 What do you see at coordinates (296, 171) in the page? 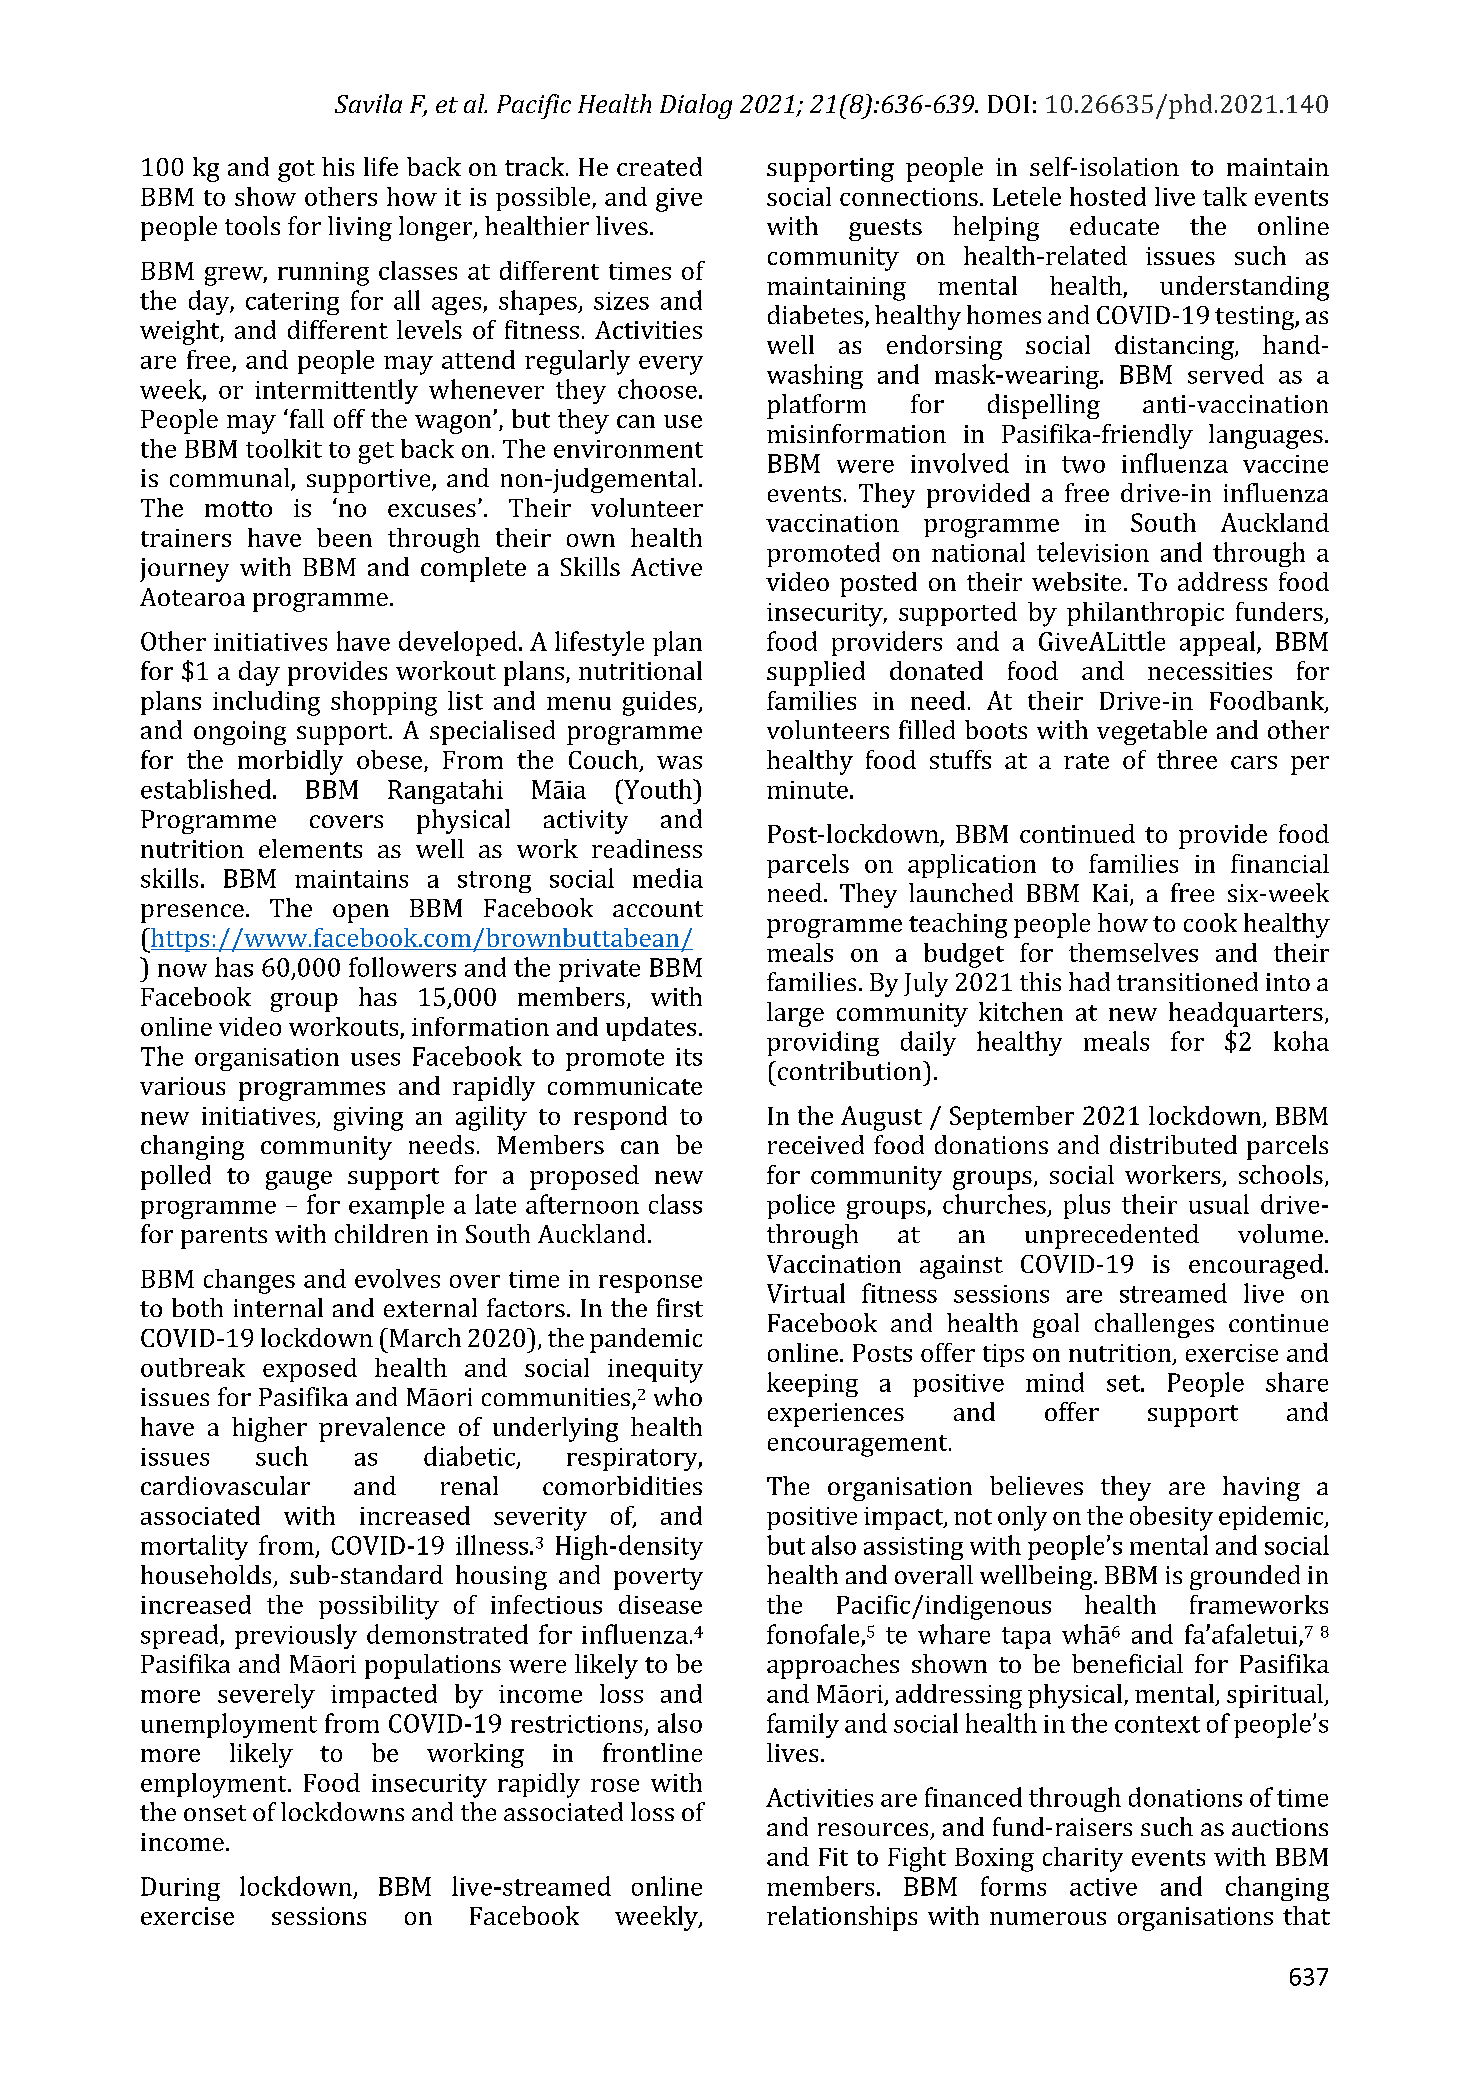
I see `got` at bounding box center [296, 171].
